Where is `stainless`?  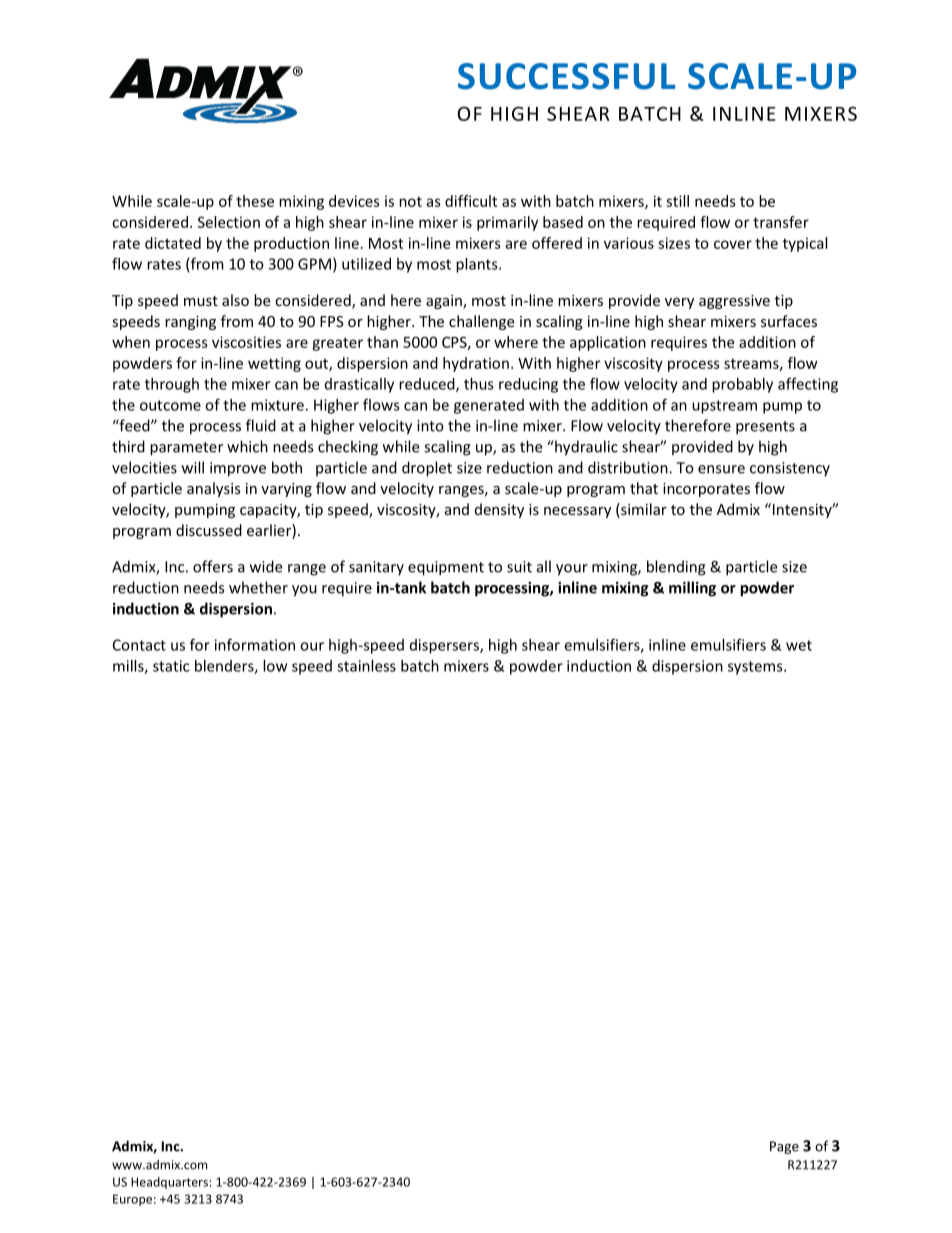
stainless is located at coordinates (366, 666).
